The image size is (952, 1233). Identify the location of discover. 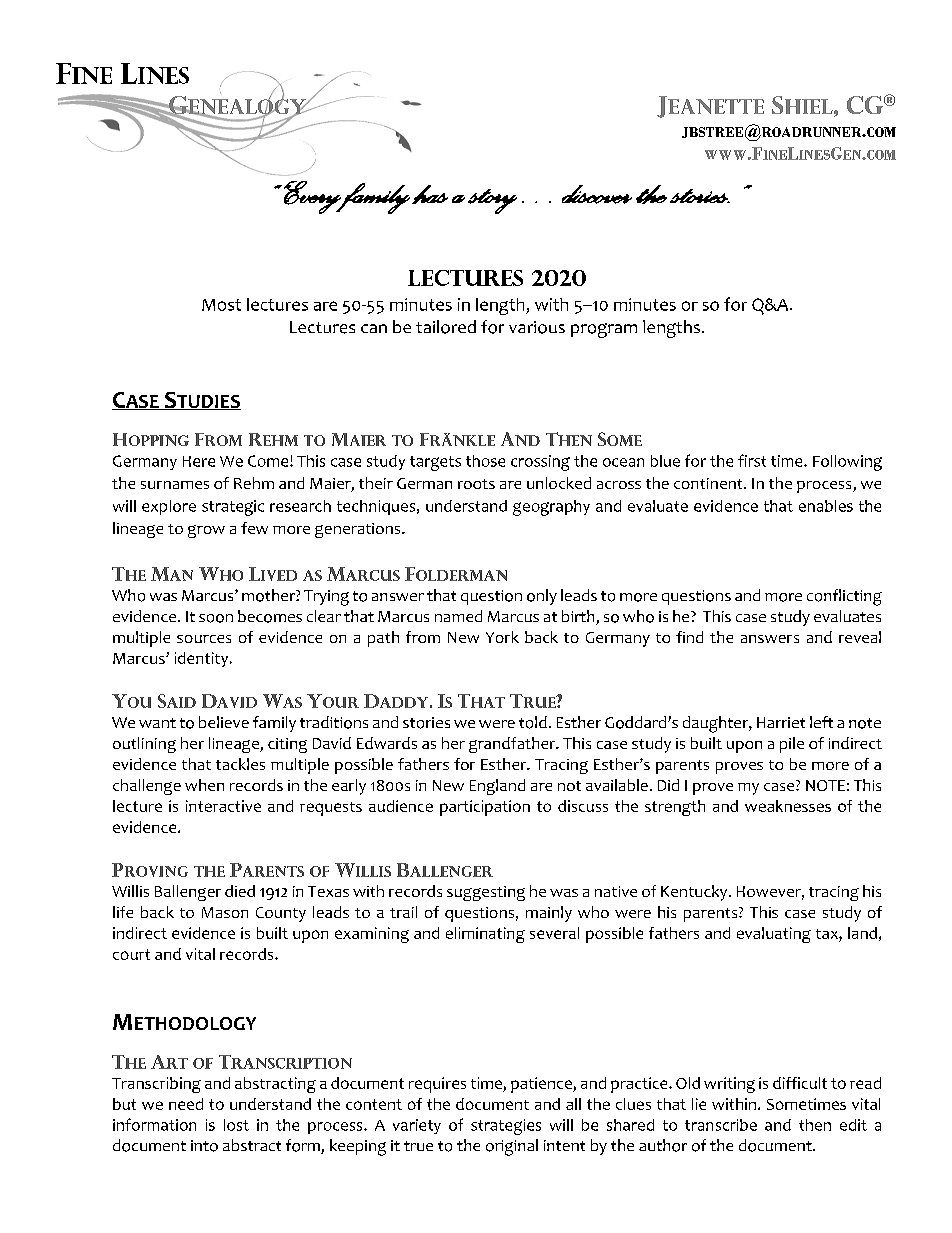
(597, 194).
